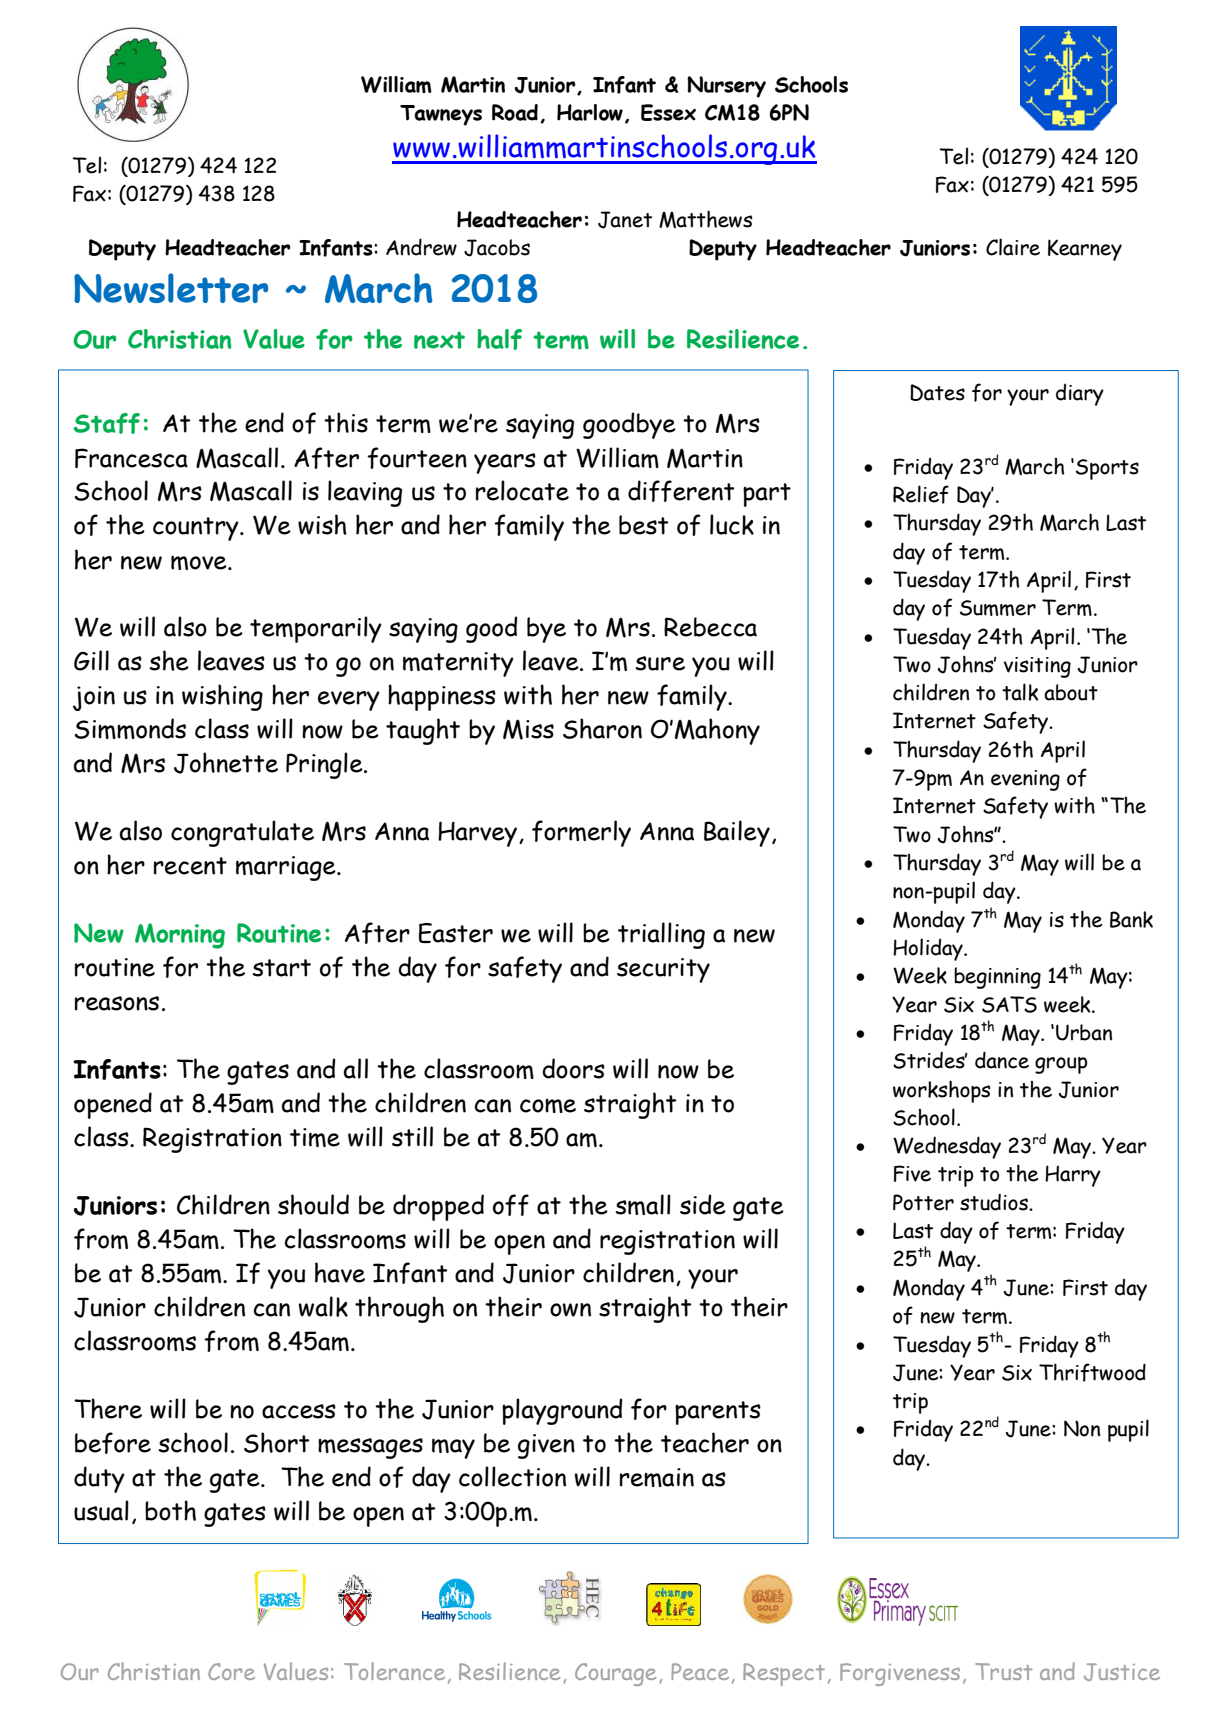 The image size is (1209, 1710). What do you see at coordinates (590, 112) in the page?
I see `Harlow` at bounding box center [590, 112].
